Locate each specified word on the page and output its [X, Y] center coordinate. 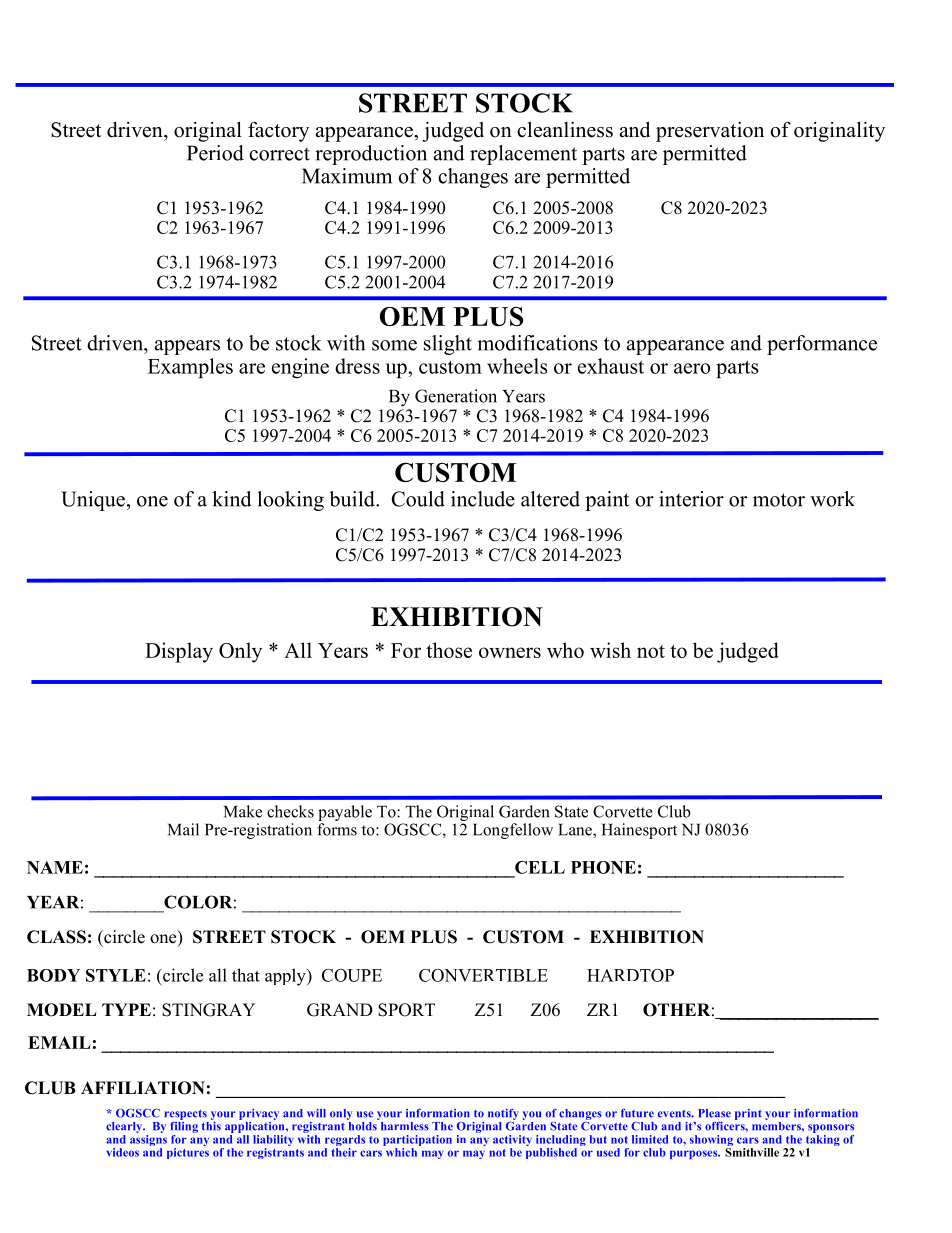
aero [692, 368]
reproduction [371, 155]
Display [179, 652]
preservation [710, 132]
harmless [405, 1126]
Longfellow [513, 831]
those [449, 650]
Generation [456, 396]
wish [610, 650]
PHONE [603, 867]
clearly [125, 1129]
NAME [55, 867]
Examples [190, 368]
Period [215, 153]
